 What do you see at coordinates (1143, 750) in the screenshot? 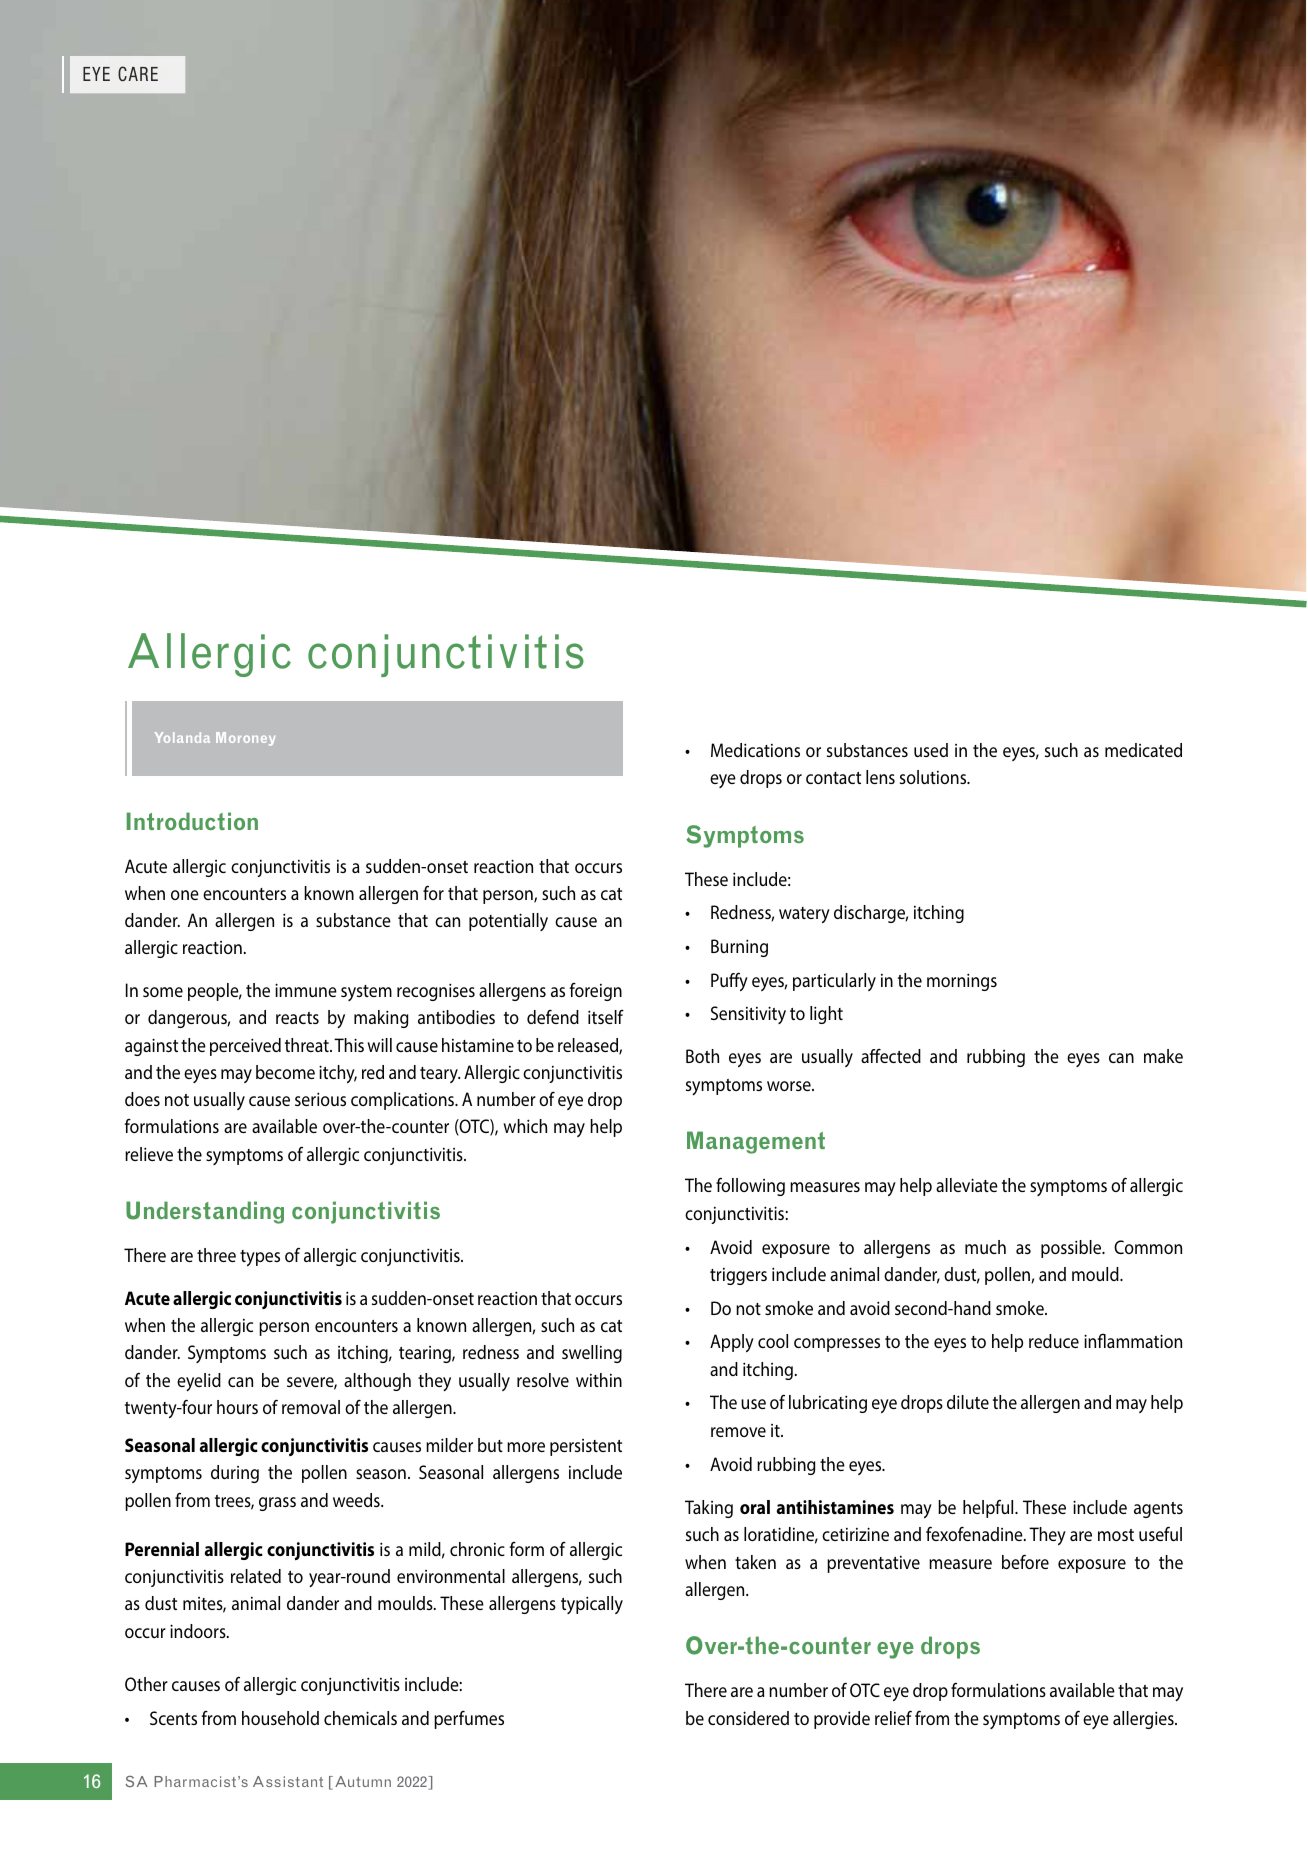
I see `medicated` at bounding box center [1143, 750].
